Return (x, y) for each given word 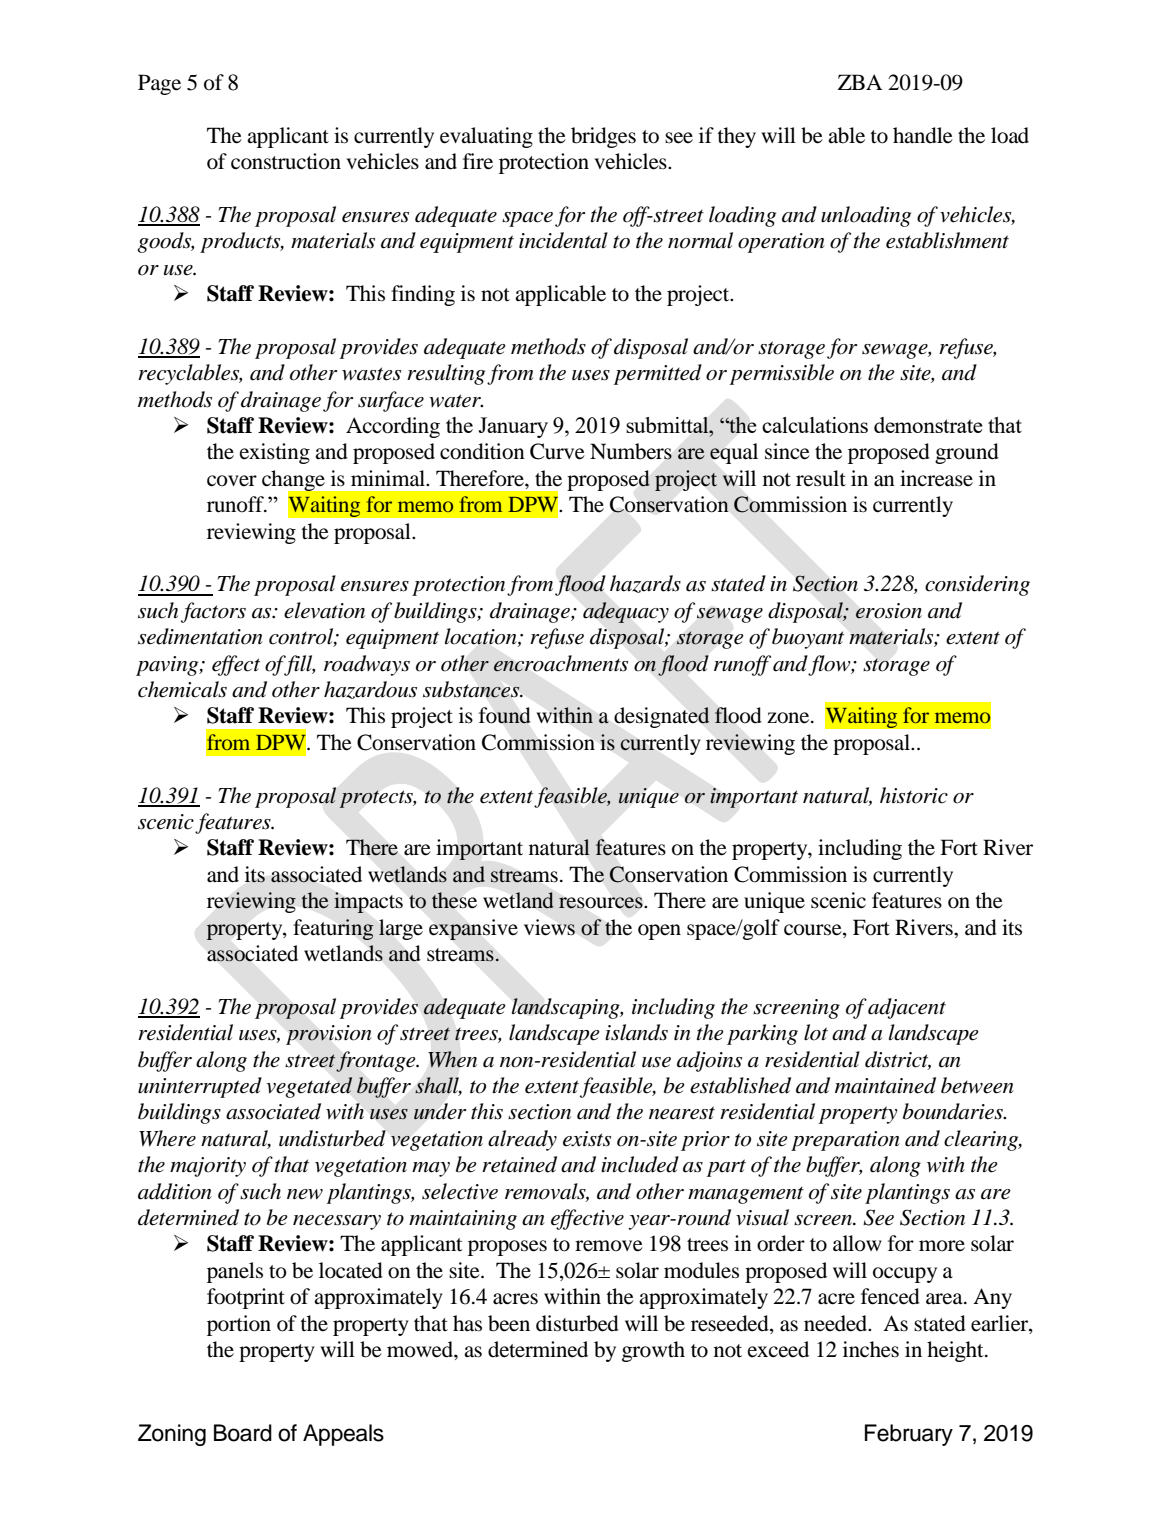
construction (286, 161)
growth (653, 1351)
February (909, 1435)
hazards (645, 584)
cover (232, 481)
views (549, 927)
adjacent (907, 1008)
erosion (888, 611)
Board (243, 1433)
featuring (333, 929)
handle (923, 135)
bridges (603, 137)
